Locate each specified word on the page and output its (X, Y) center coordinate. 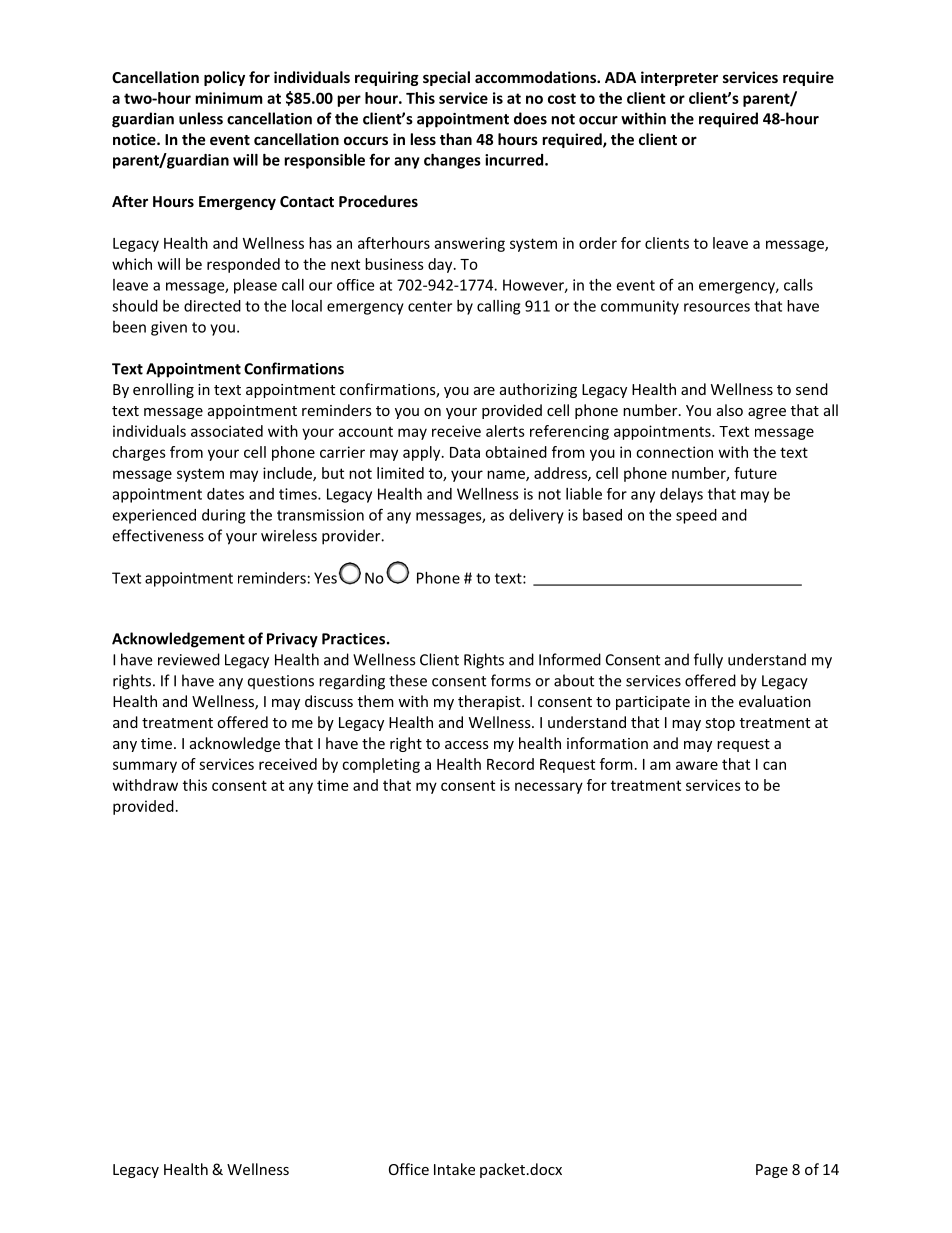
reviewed (189, 659)
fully (708, 661)
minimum (229, 98)
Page (772, 1171)
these (408, 680)
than (456, 139)
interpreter (679, 78)
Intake (454, 1169)
